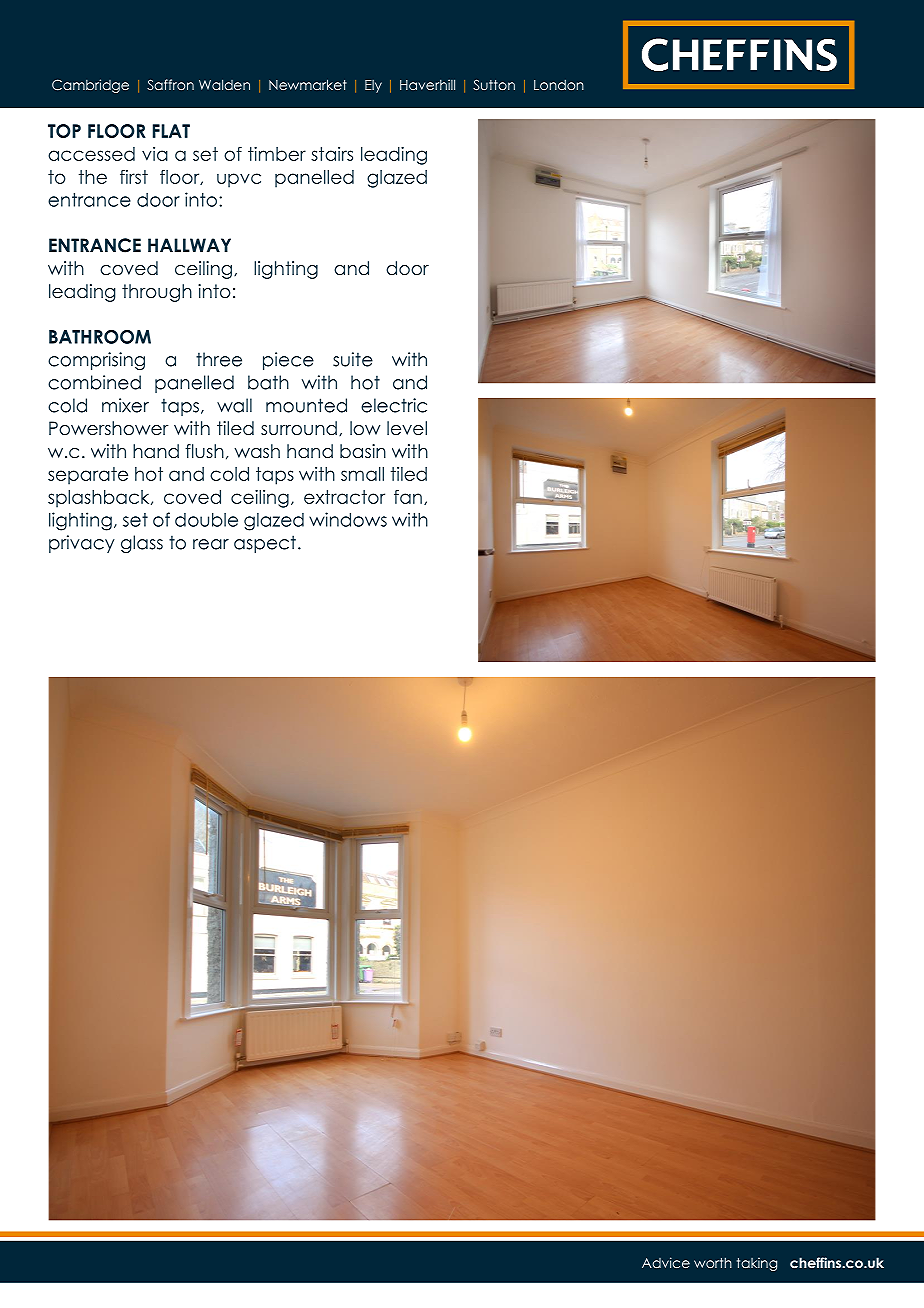 Image resolution: width=924 pixels, height=1308 pixels. Describe the element at coordinates (211, 544) in the image. I see `rear` at that location.
